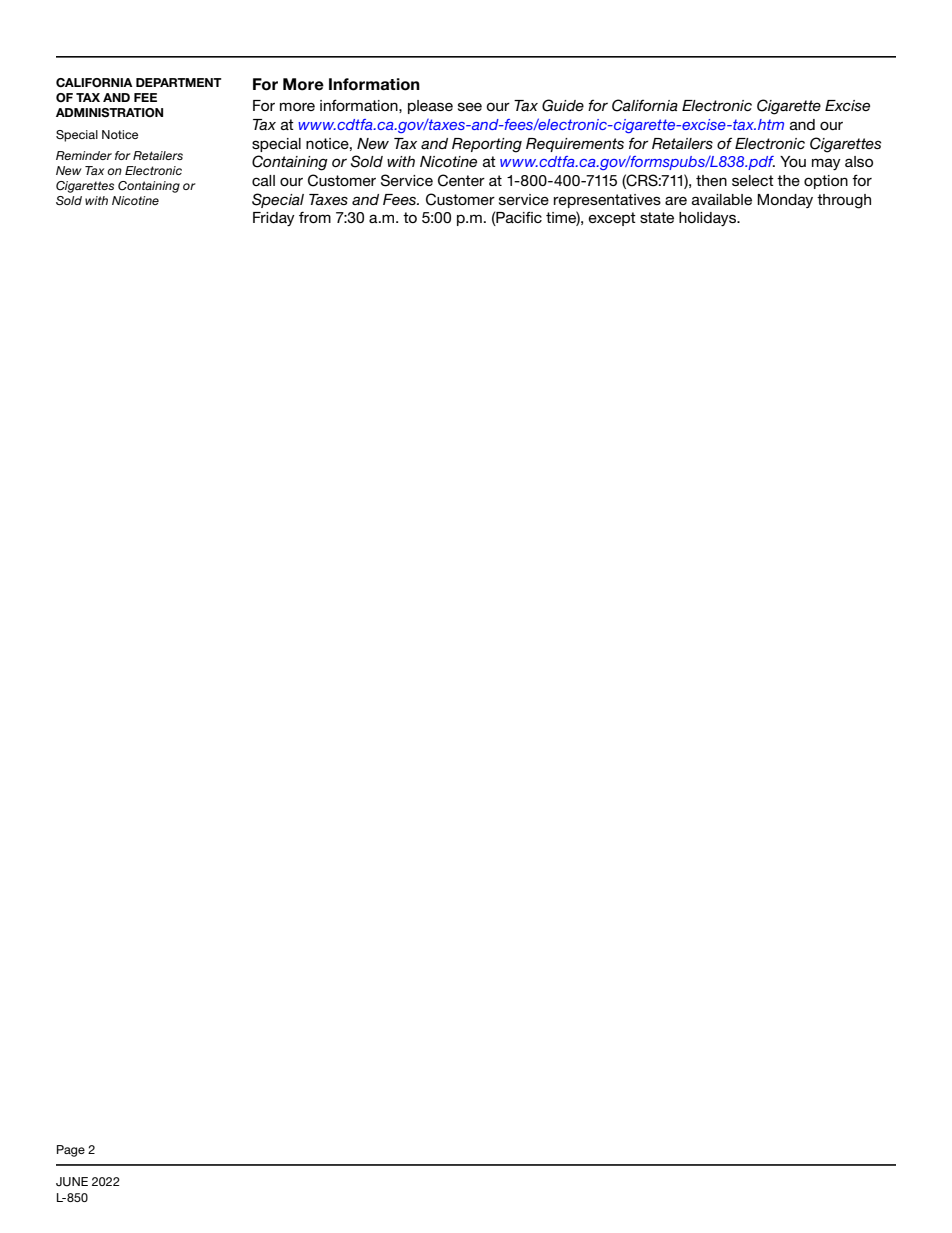  Describe the element at coordinates (785, 201) in the screenshot. I see `Monday` at that location.
